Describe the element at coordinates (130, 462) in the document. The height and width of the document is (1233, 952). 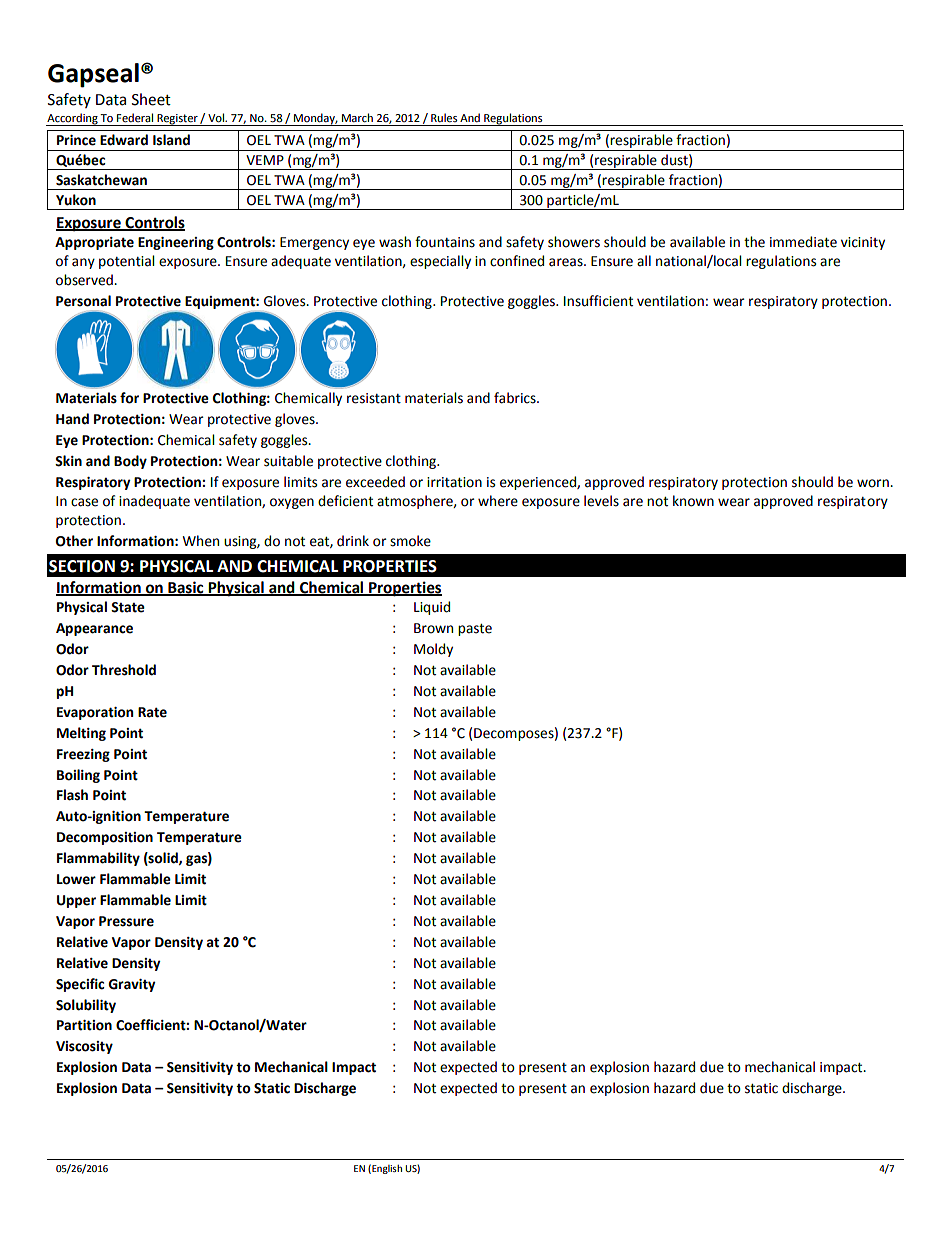
I see `Body` at that location.
